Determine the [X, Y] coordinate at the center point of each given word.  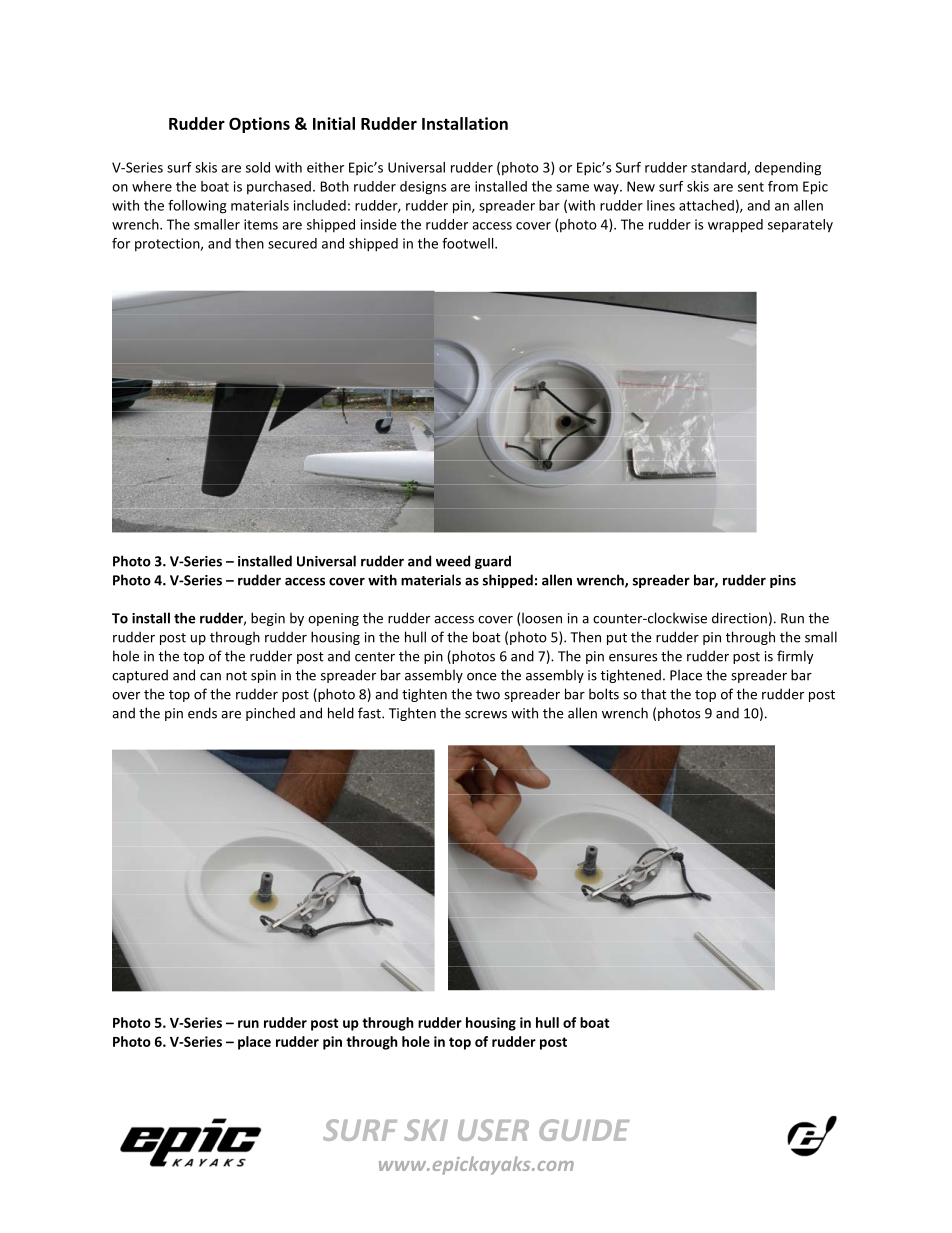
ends [202, 713]
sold [258, 167]
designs [423, 188]
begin [268, 619]
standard [719, 168]
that [653, 694]
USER [493, 1130]
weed [453, 561]
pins [783, 581]
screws [486, 715]
